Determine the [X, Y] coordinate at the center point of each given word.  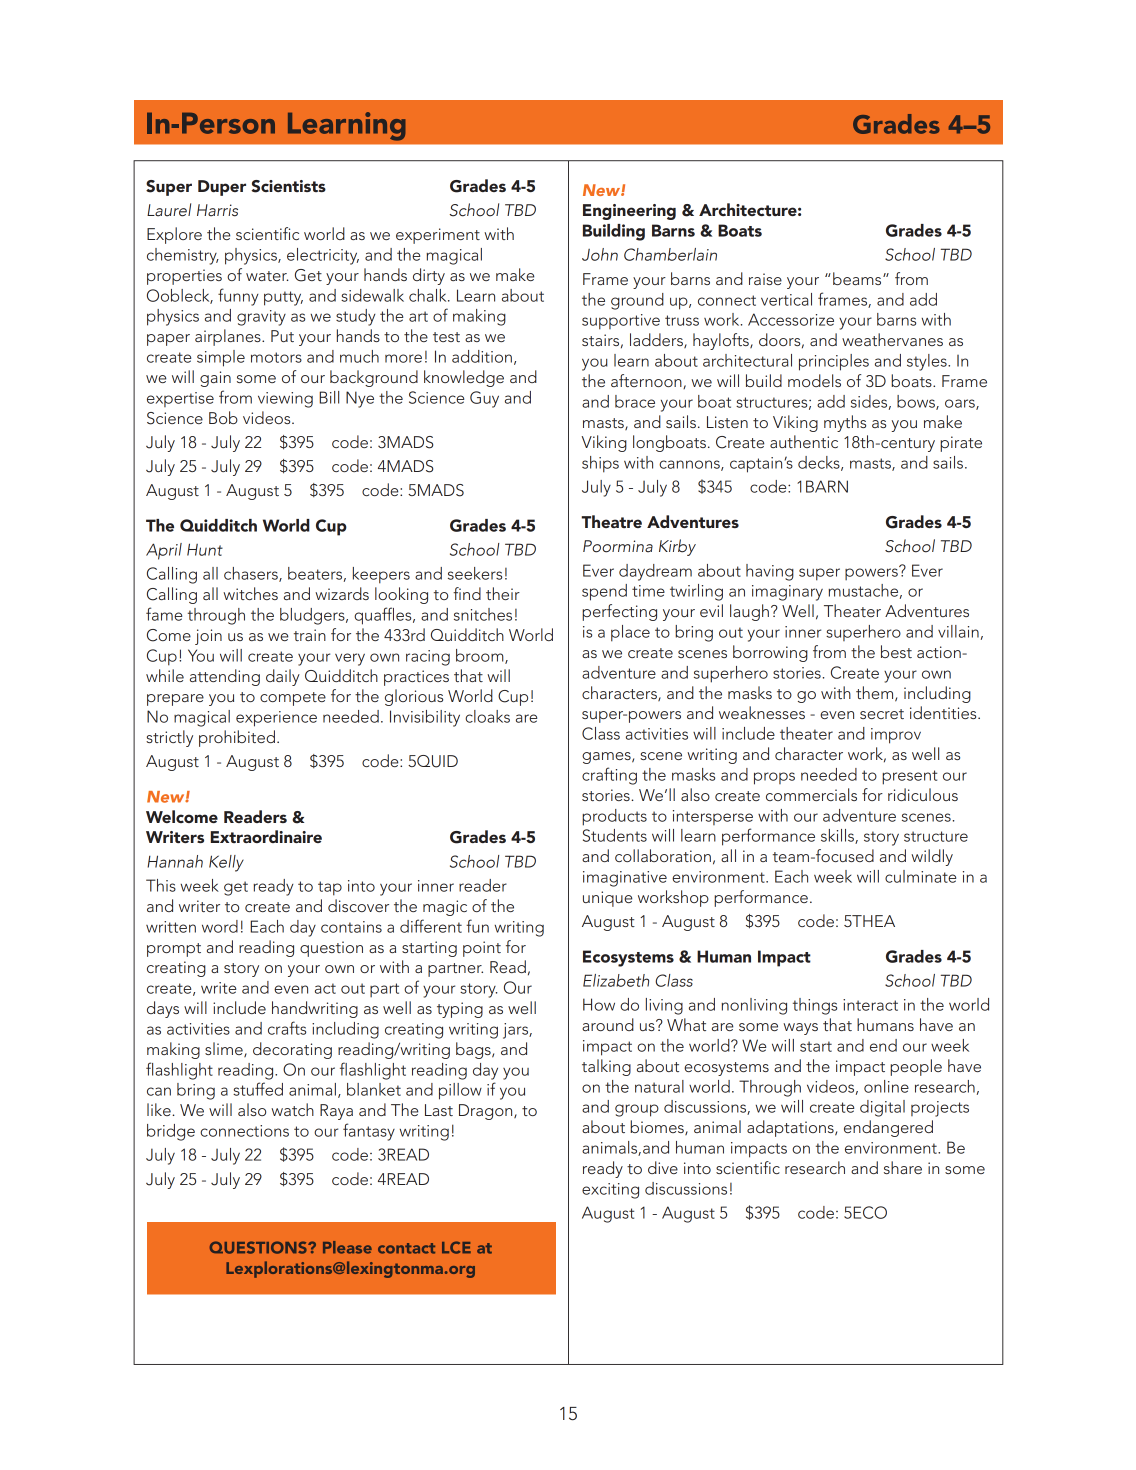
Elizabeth [616, 980]
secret [882, 714]
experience [276, 719]
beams [858, 278]
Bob [223, 417]
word [220, 926]
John [600, 254]
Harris [217, 210]
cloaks [487, 716]
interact [870, 1005]
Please [347, 1247]
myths [845, 423]
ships [600, 464]
